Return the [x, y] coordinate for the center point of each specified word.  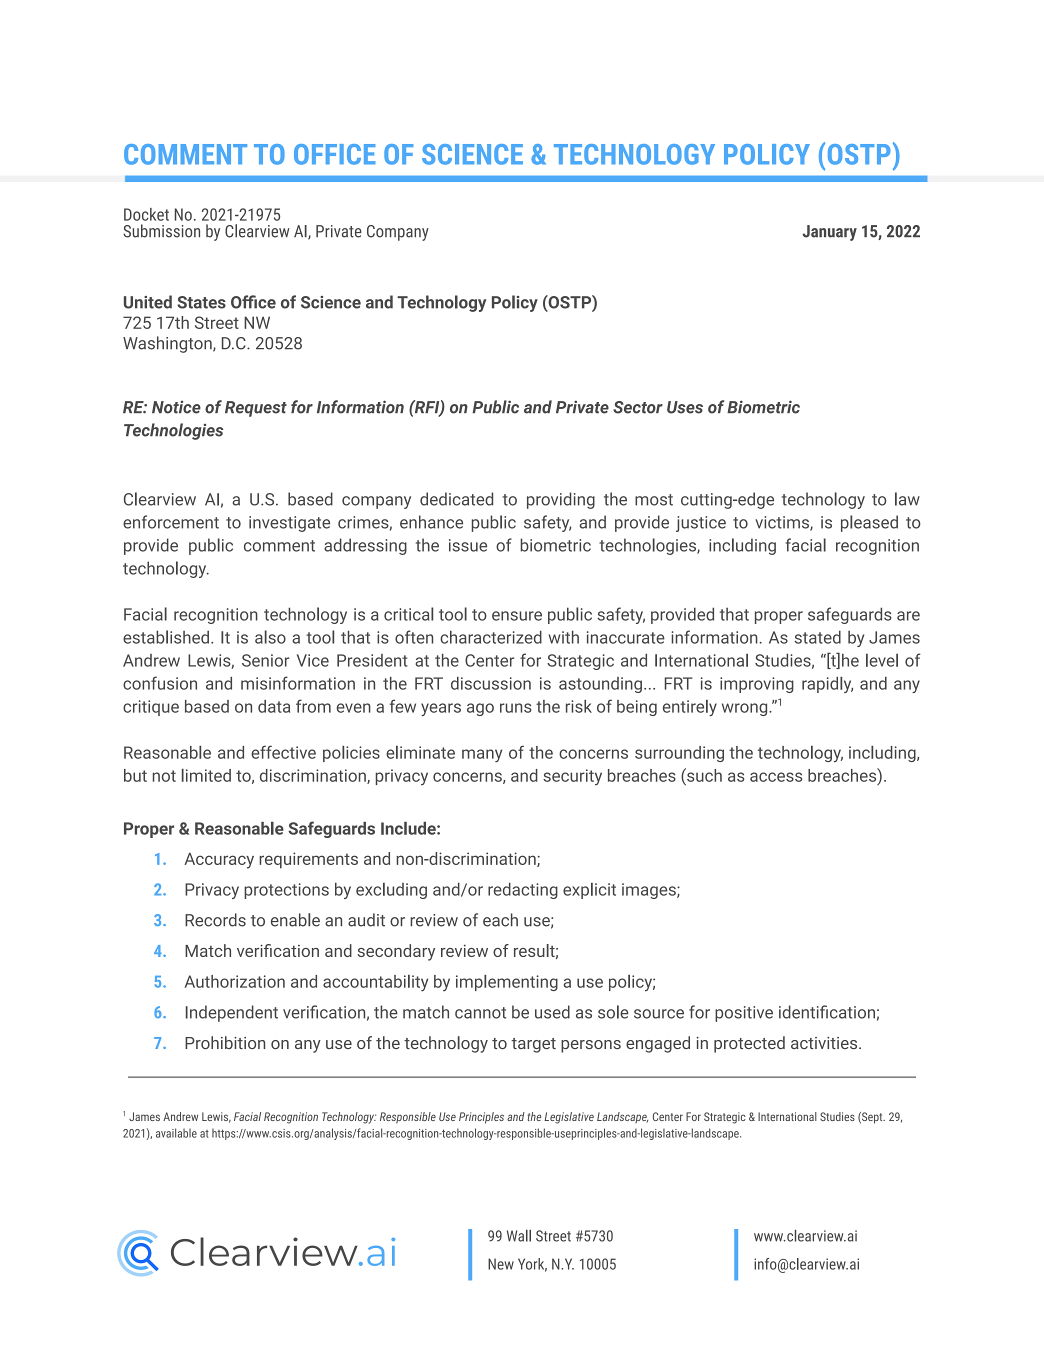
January [830, 233]
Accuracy [219, 860]
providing [561, 500]
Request [256, 409]
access [776, 777]
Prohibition [225, 1042]
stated [818, 637]
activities [825, 1043]
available [176, 1133]
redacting [523, 891]
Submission [161, 231]
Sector [638, 407]
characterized [491, 637]
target [533, 1045]
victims [783, 523]
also [270, 637]
